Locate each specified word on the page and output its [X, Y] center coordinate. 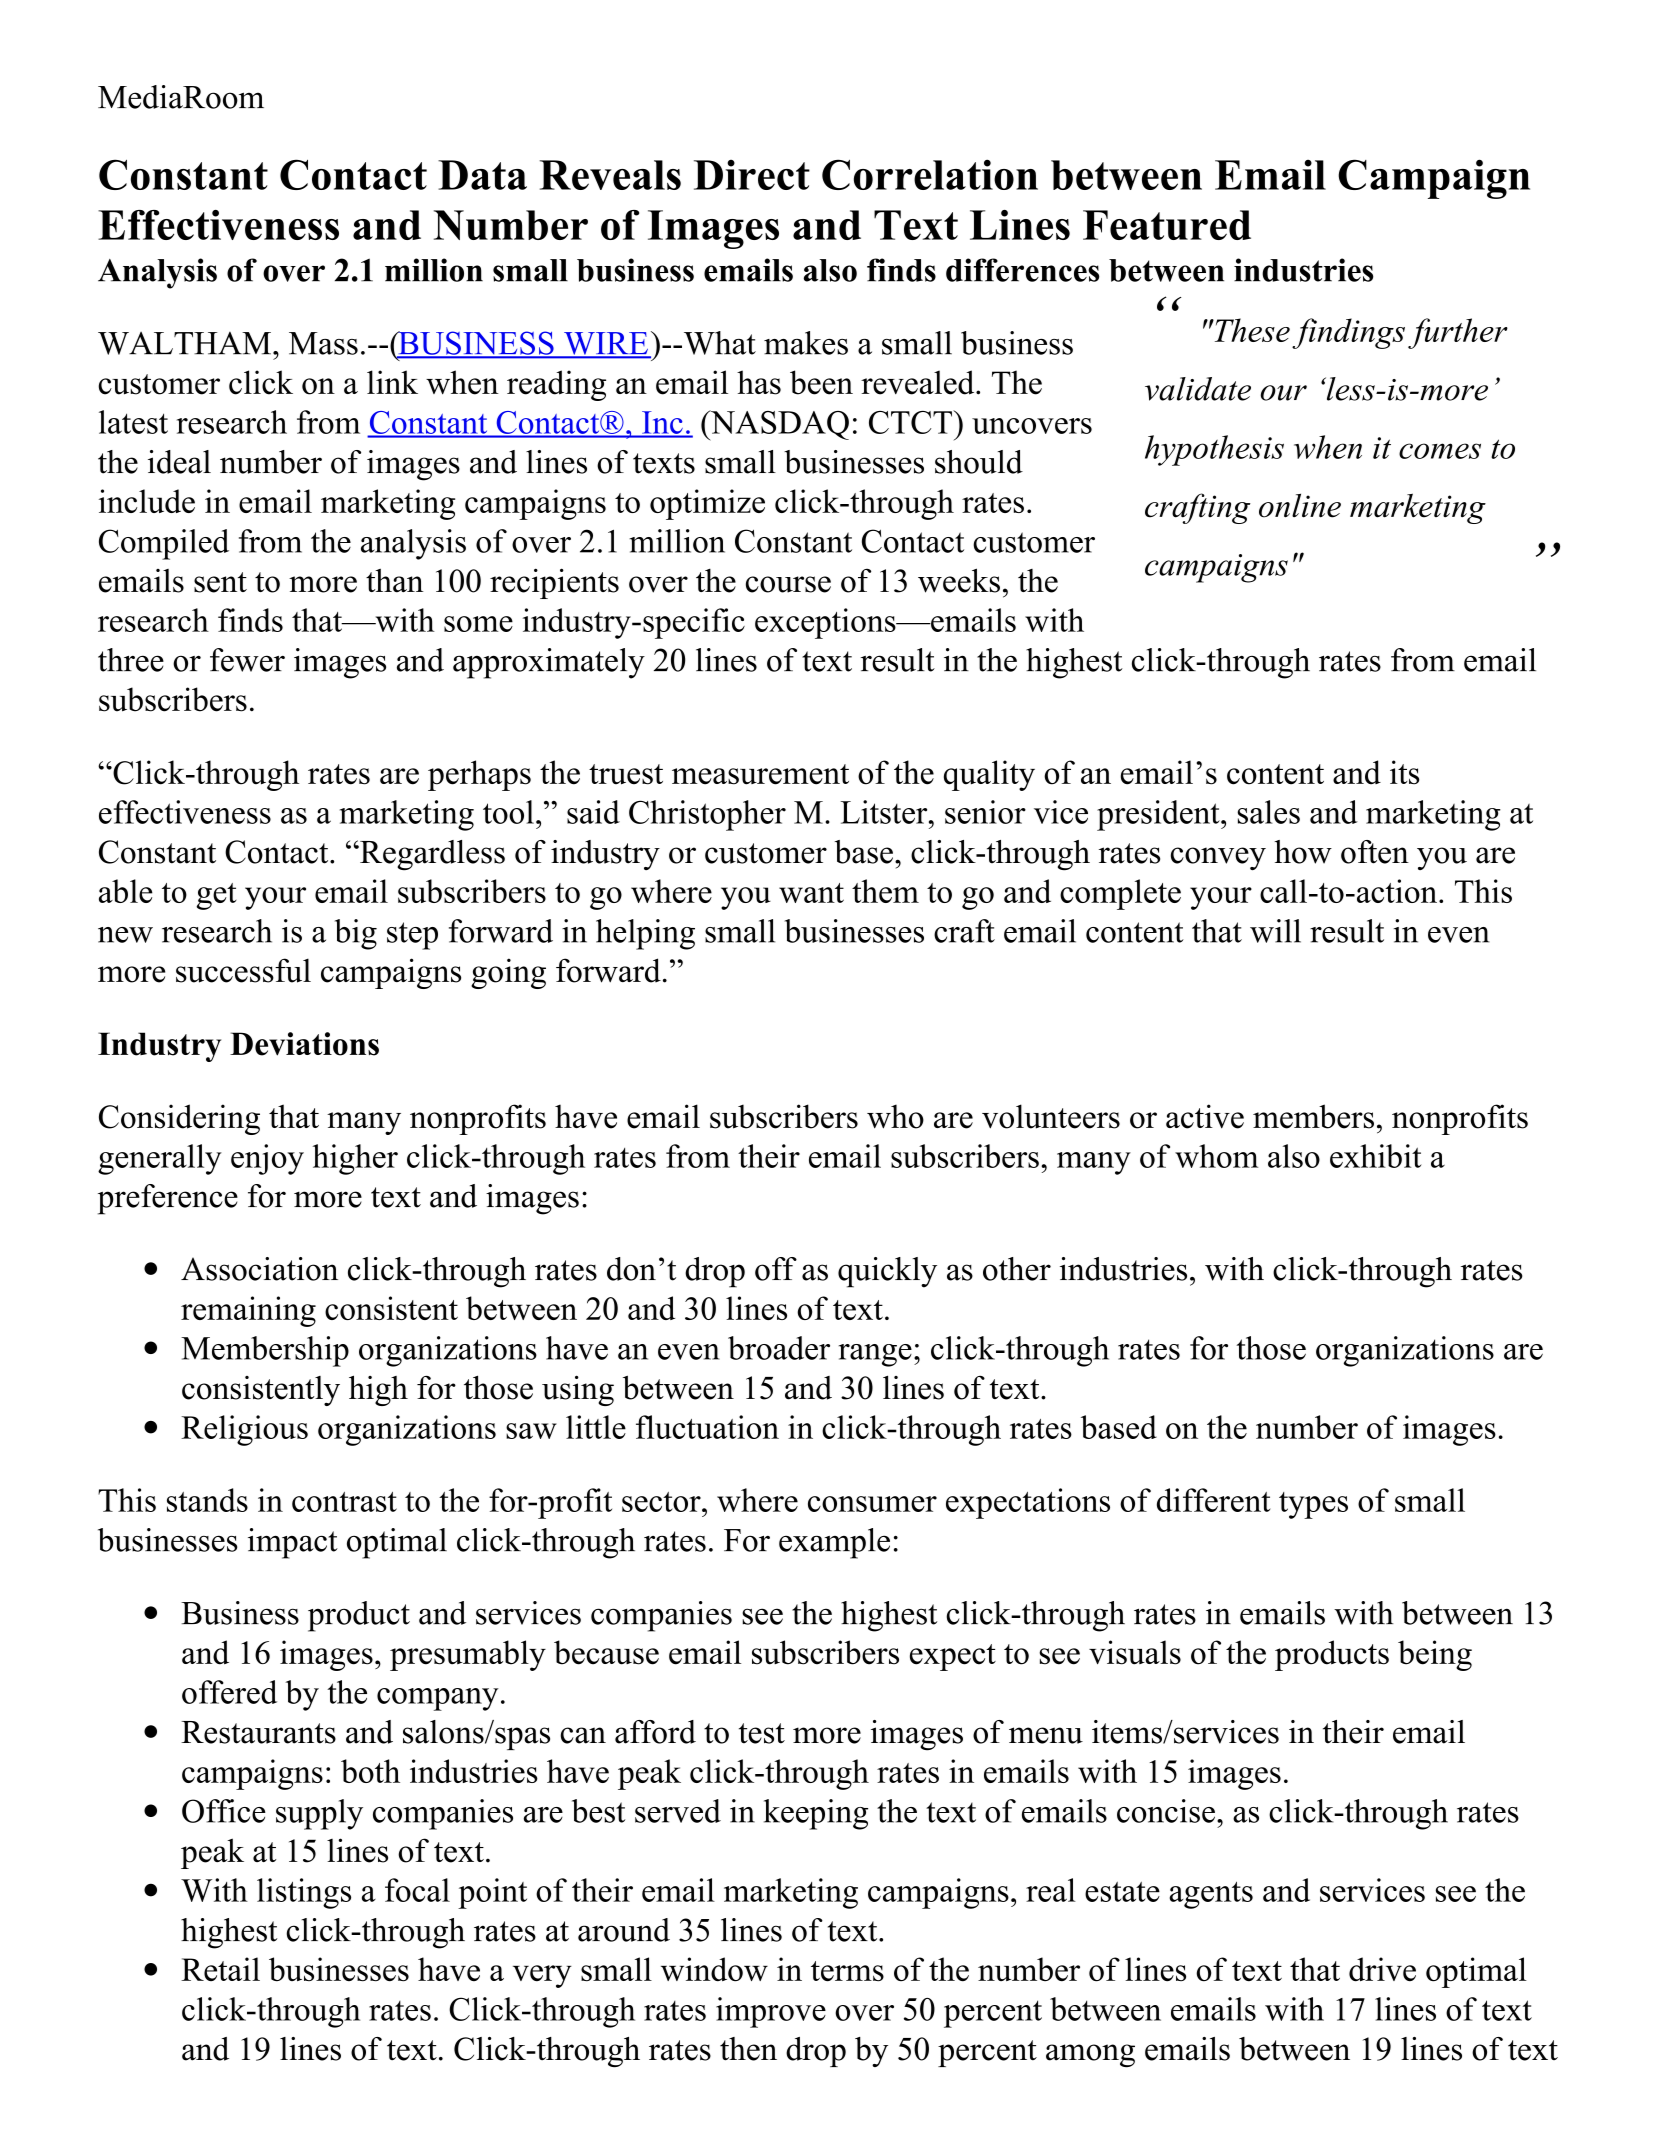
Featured [1167, 225]
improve [771, 2012]
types [1313, 1505]
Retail [220, 1969]
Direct [752, 175]
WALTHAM [184, 343]
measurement [760, 774]
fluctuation [707, 1427]
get [216, 896]
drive [1382, 1969]
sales [1268, 812]
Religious [244, 1430]
